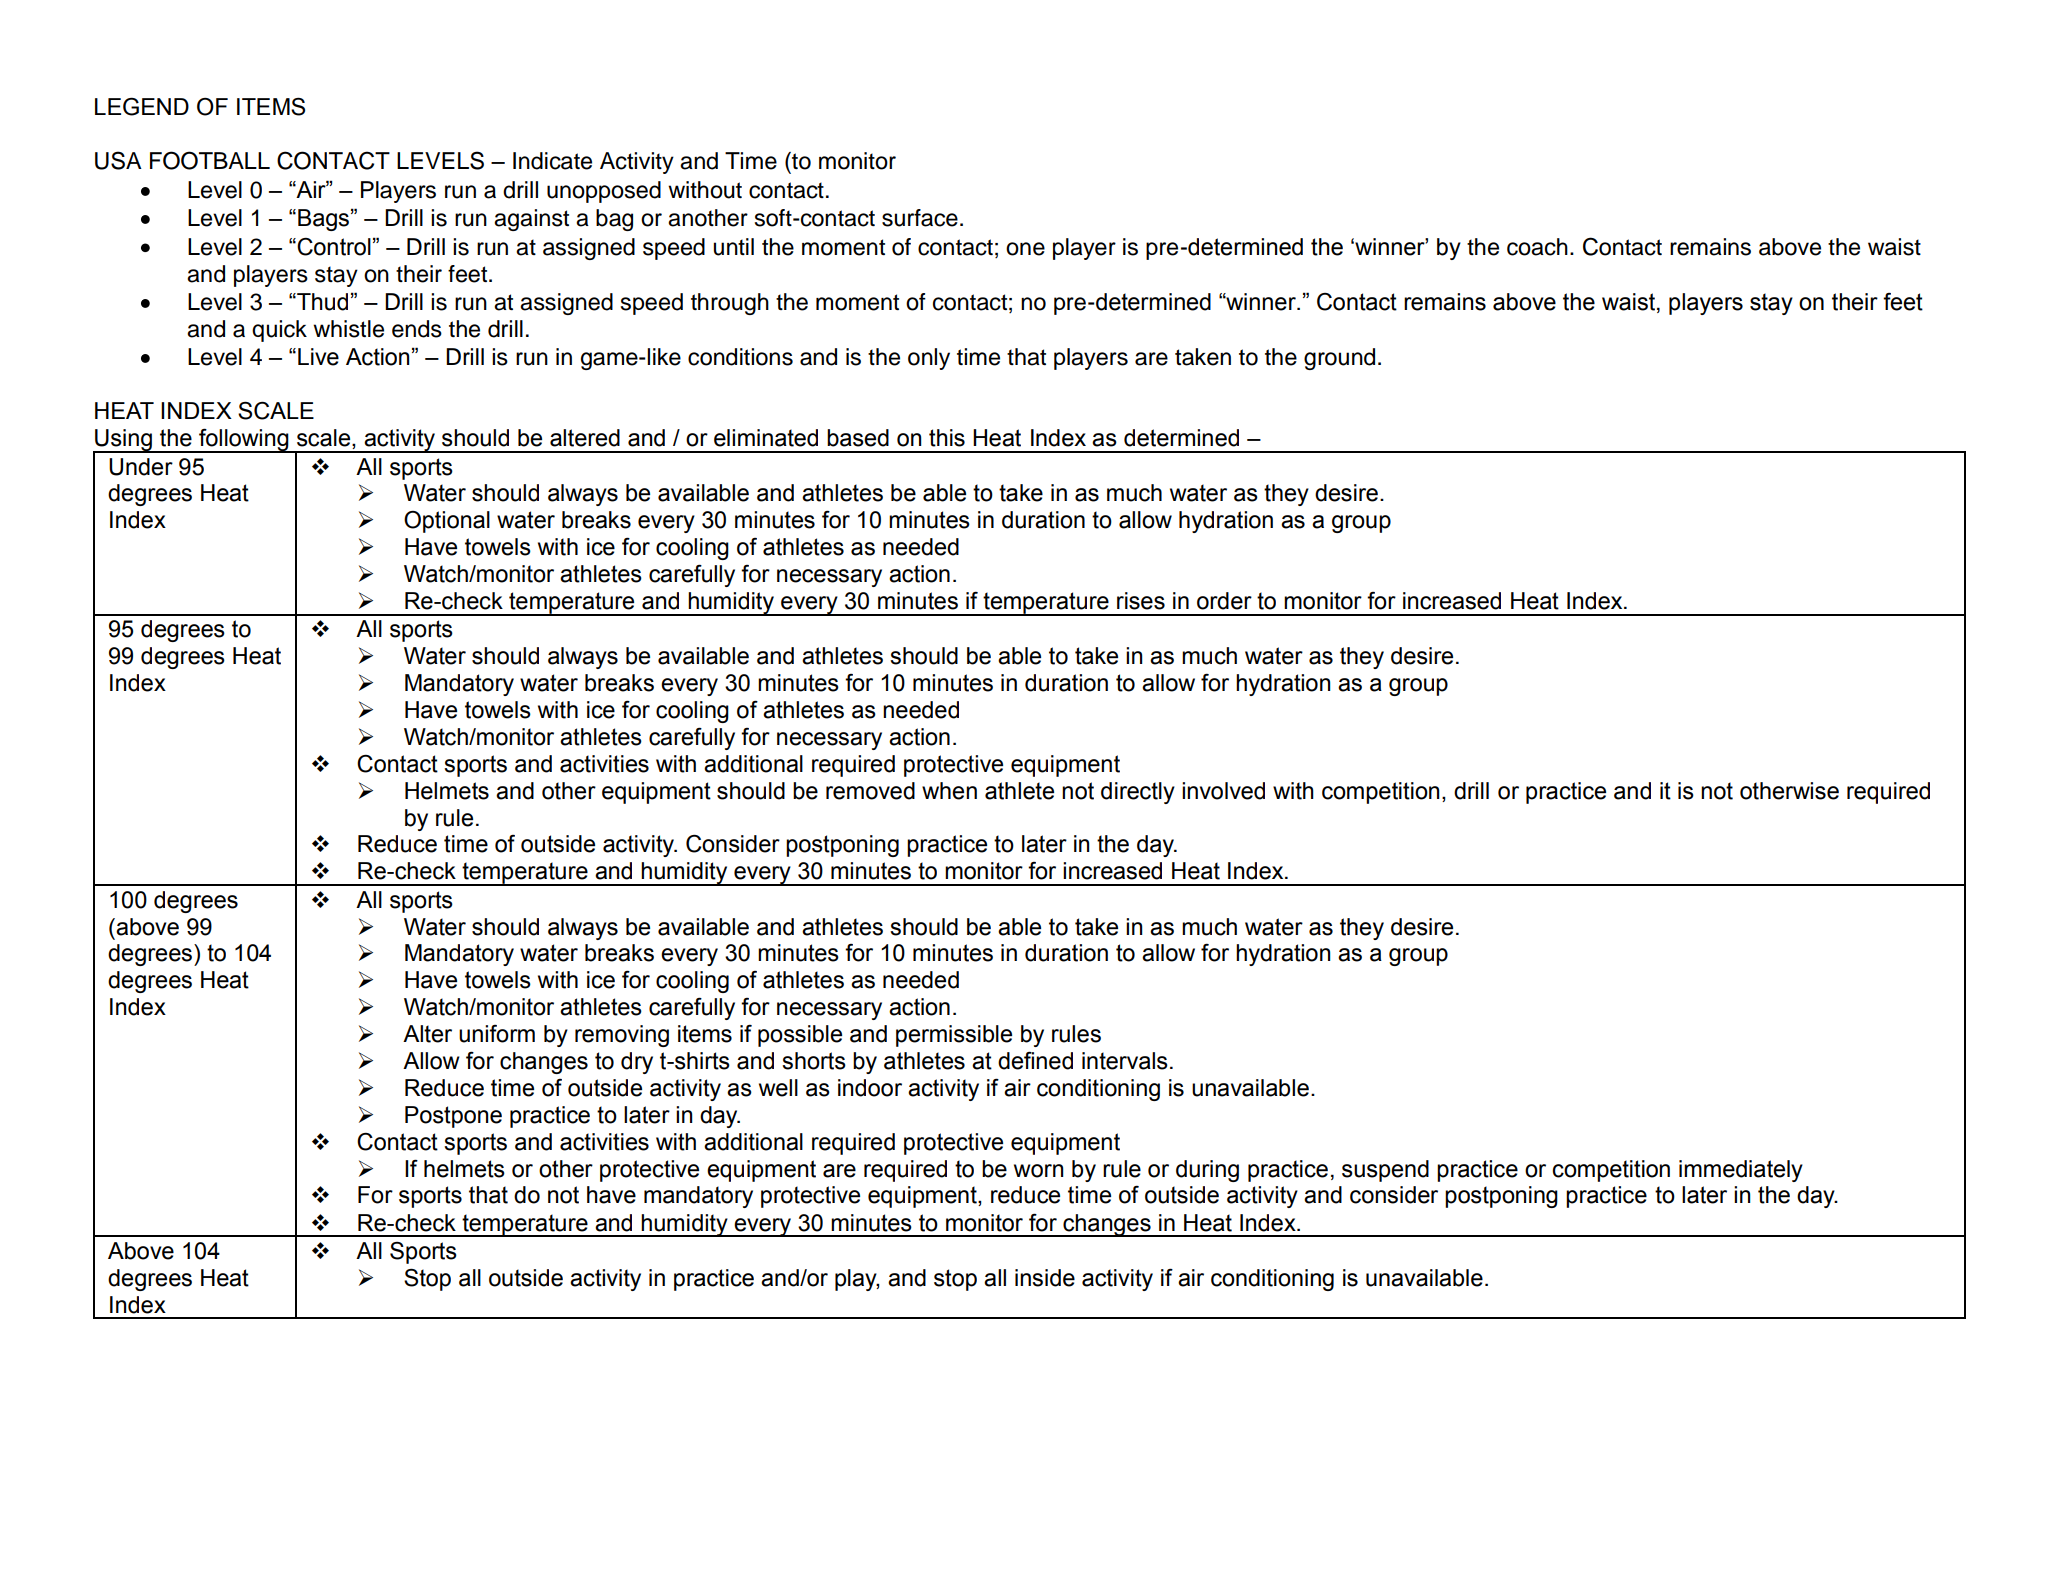 The width and height of the image is (2059, 1591). I want to click on inside, so click(1045, 1278).
